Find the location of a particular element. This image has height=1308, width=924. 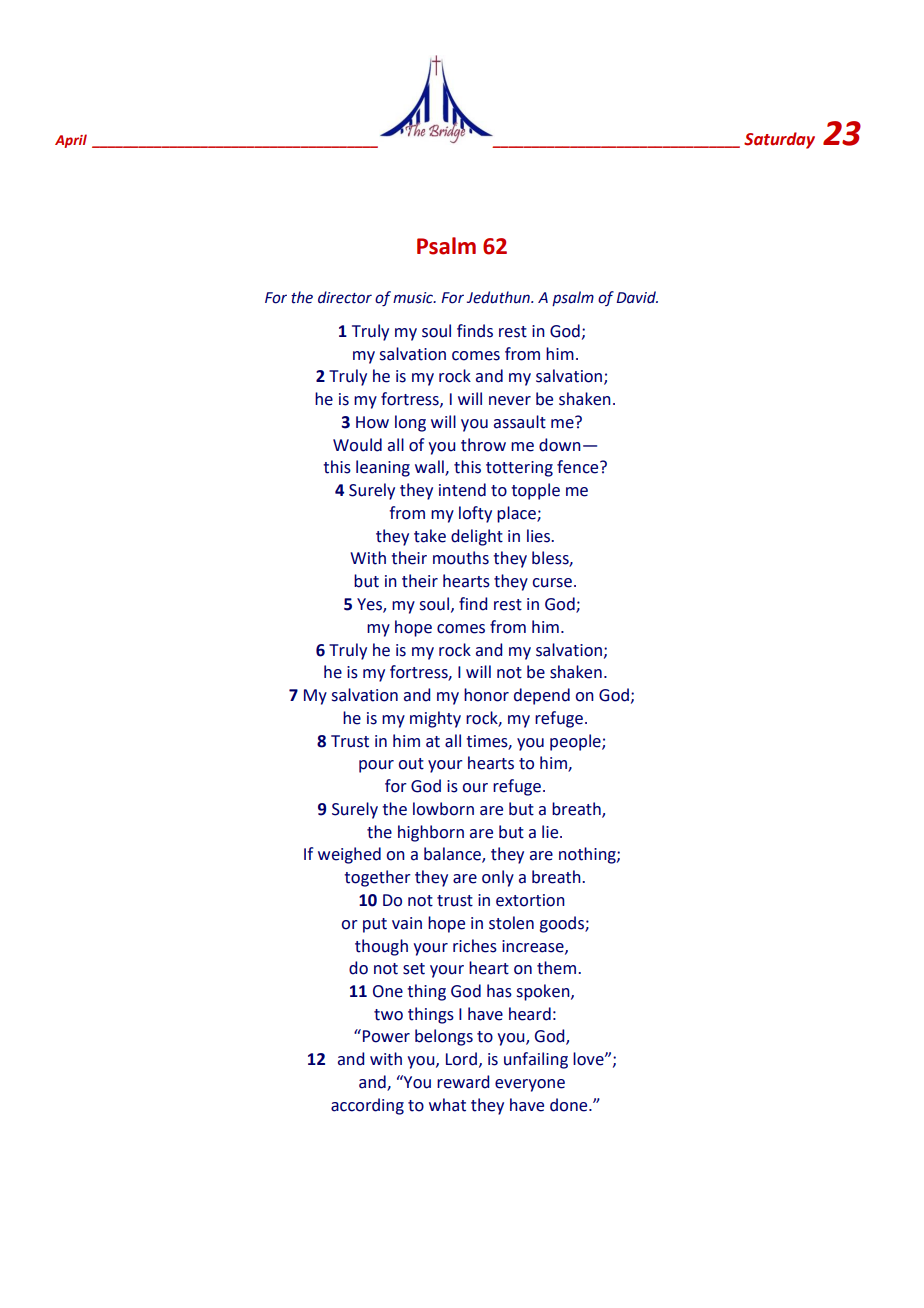

according is located at coordinates (367, 1106).
